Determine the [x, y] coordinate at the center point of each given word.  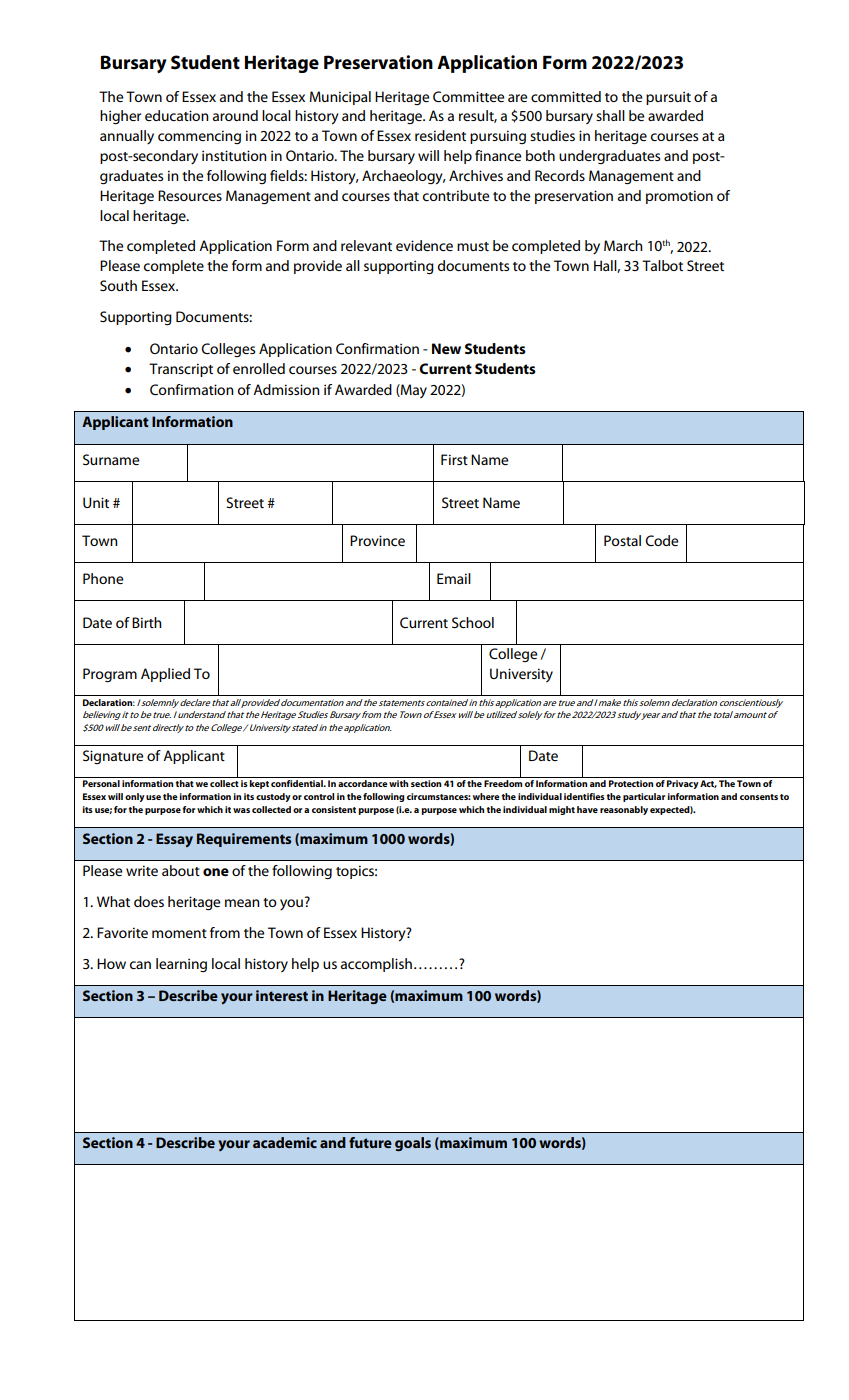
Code [661, 540]
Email [454, 578]
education [177, 115]
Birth [147, 622]
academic [285, 1142]
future [370, 1142]
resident [440, 135]
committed [566, 96]
